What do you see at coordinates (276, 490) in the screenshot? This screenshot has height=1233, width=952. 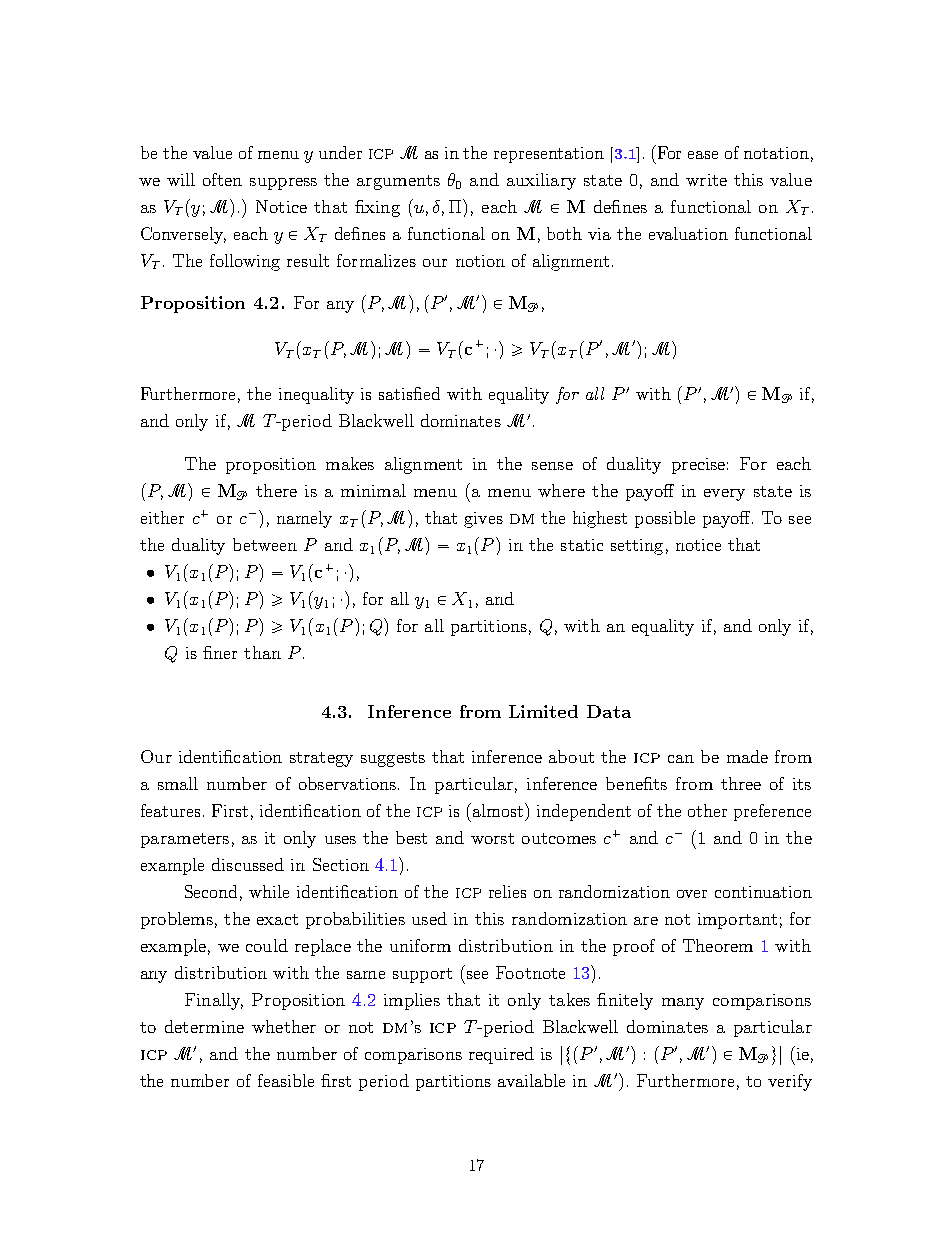 I see `there` at bounding box center [276, 490].
